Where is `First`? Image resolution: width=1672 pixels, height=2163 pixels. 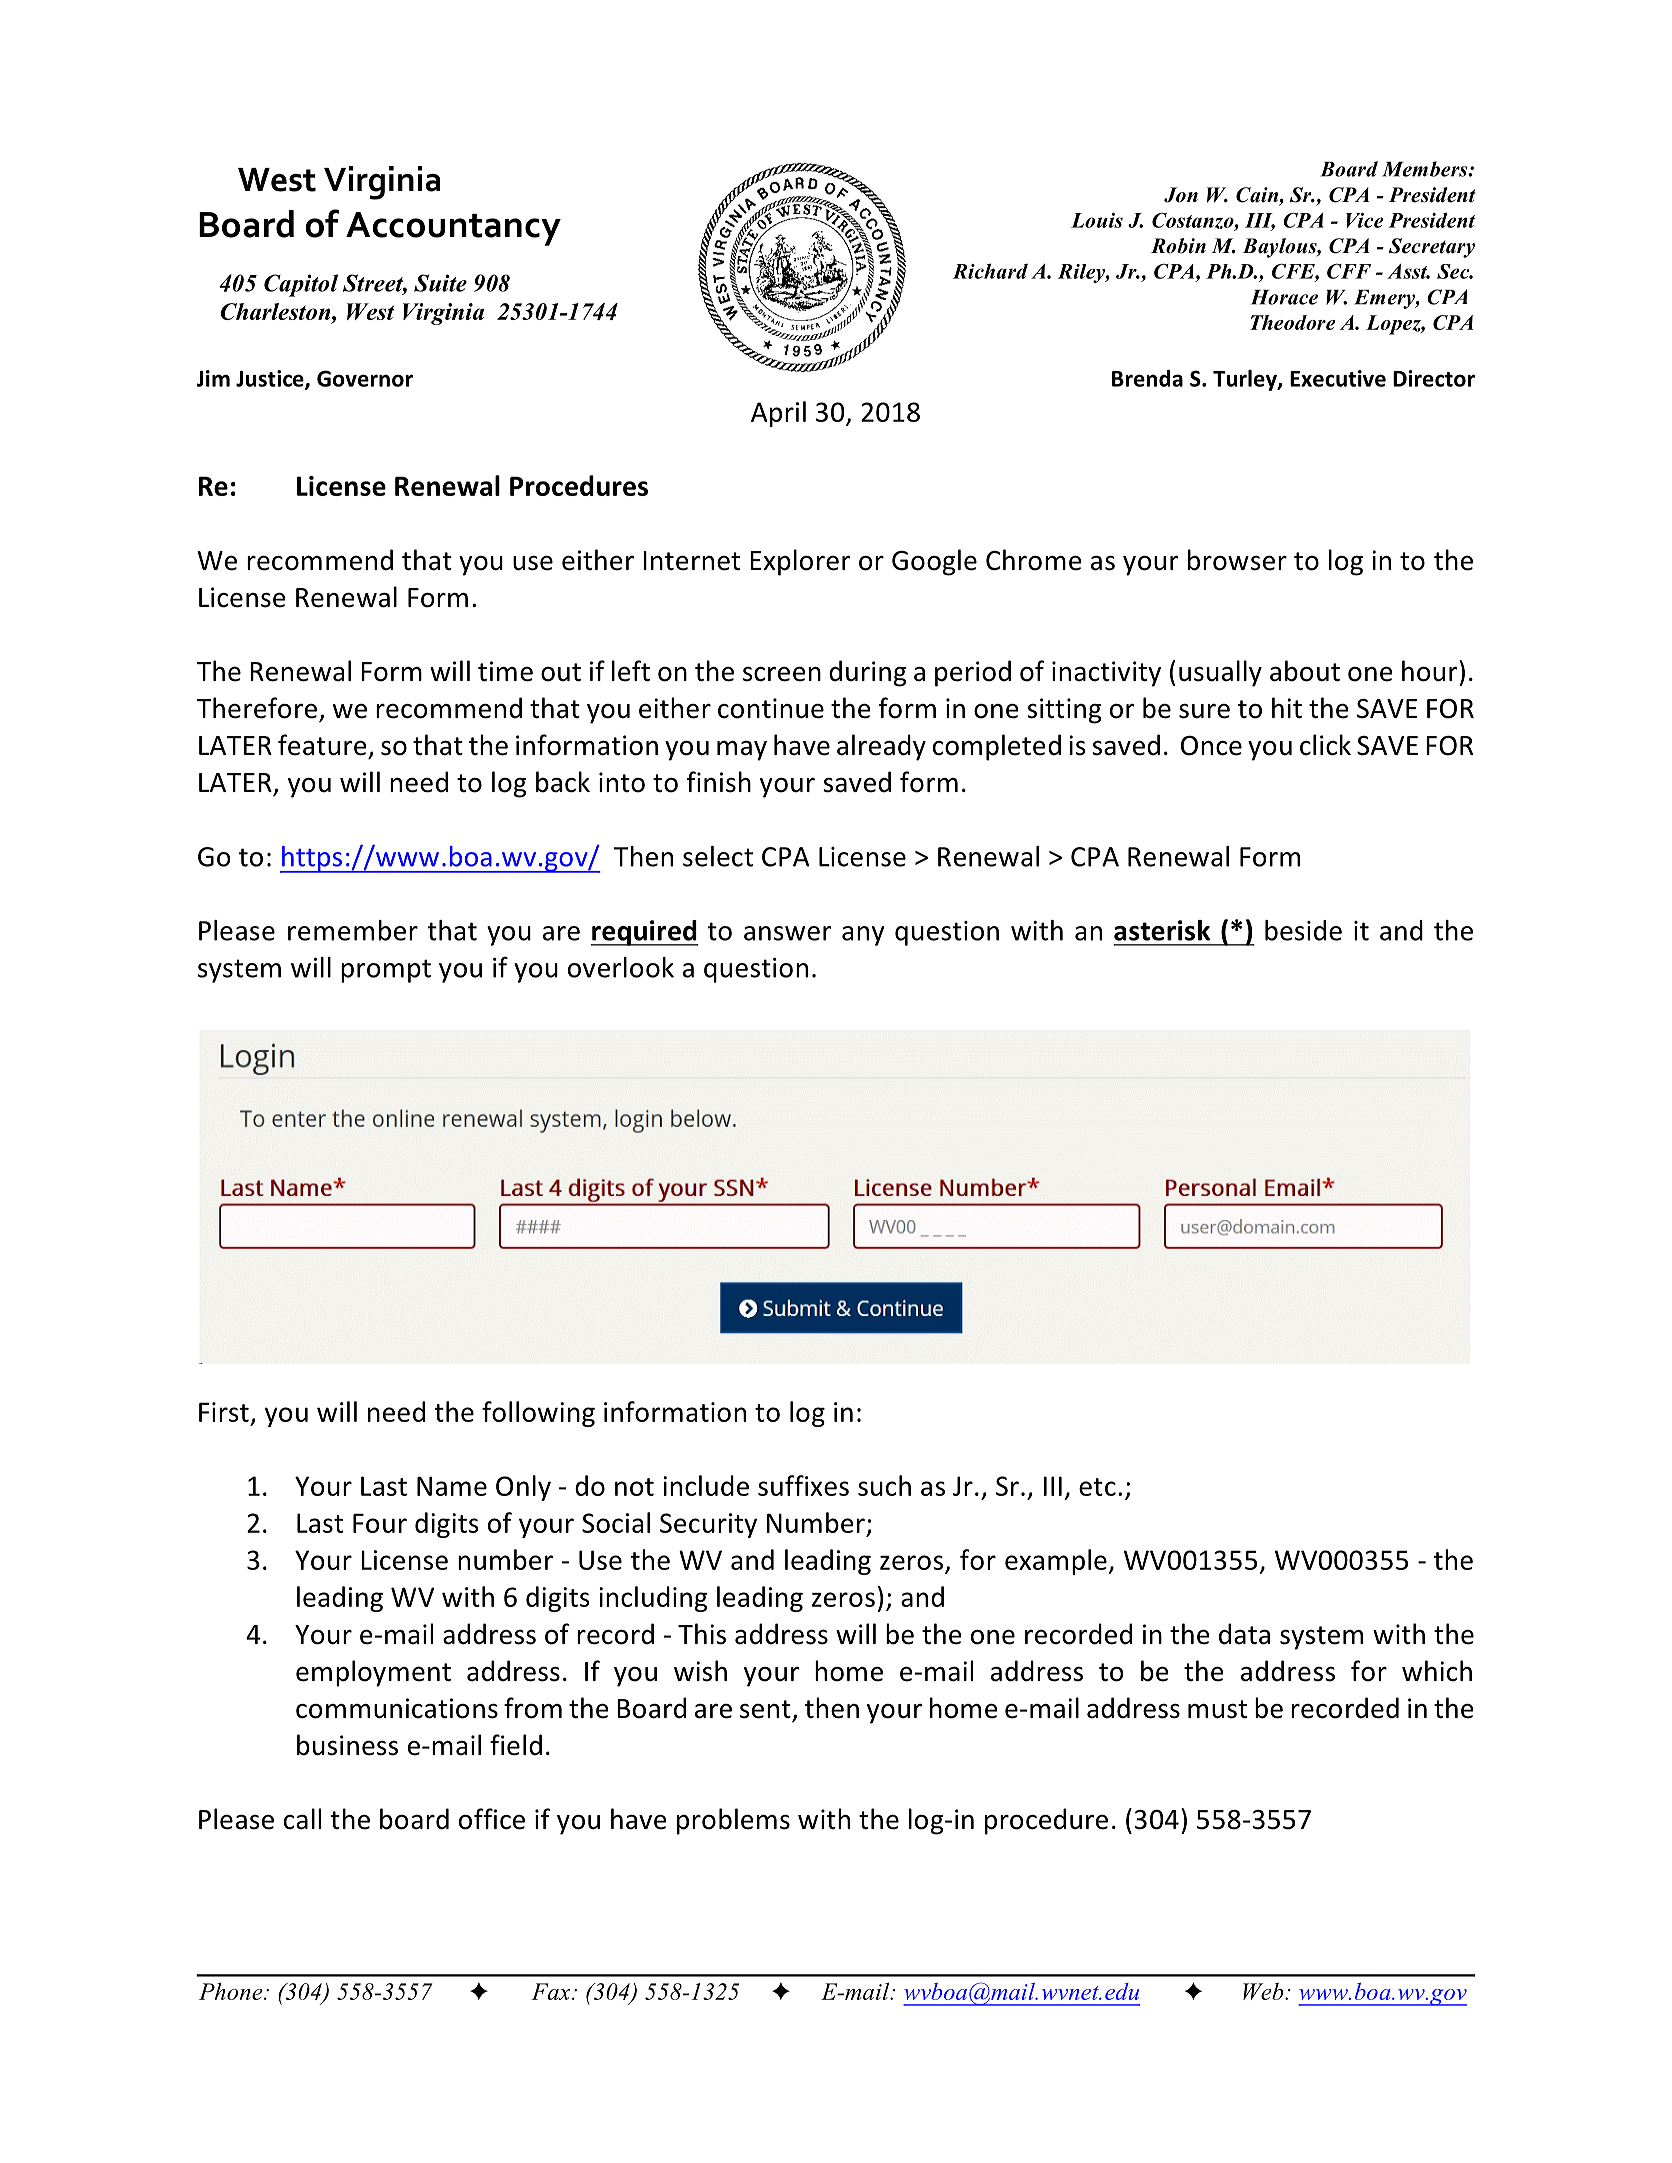 First is located at coordinates (224, 1412).
